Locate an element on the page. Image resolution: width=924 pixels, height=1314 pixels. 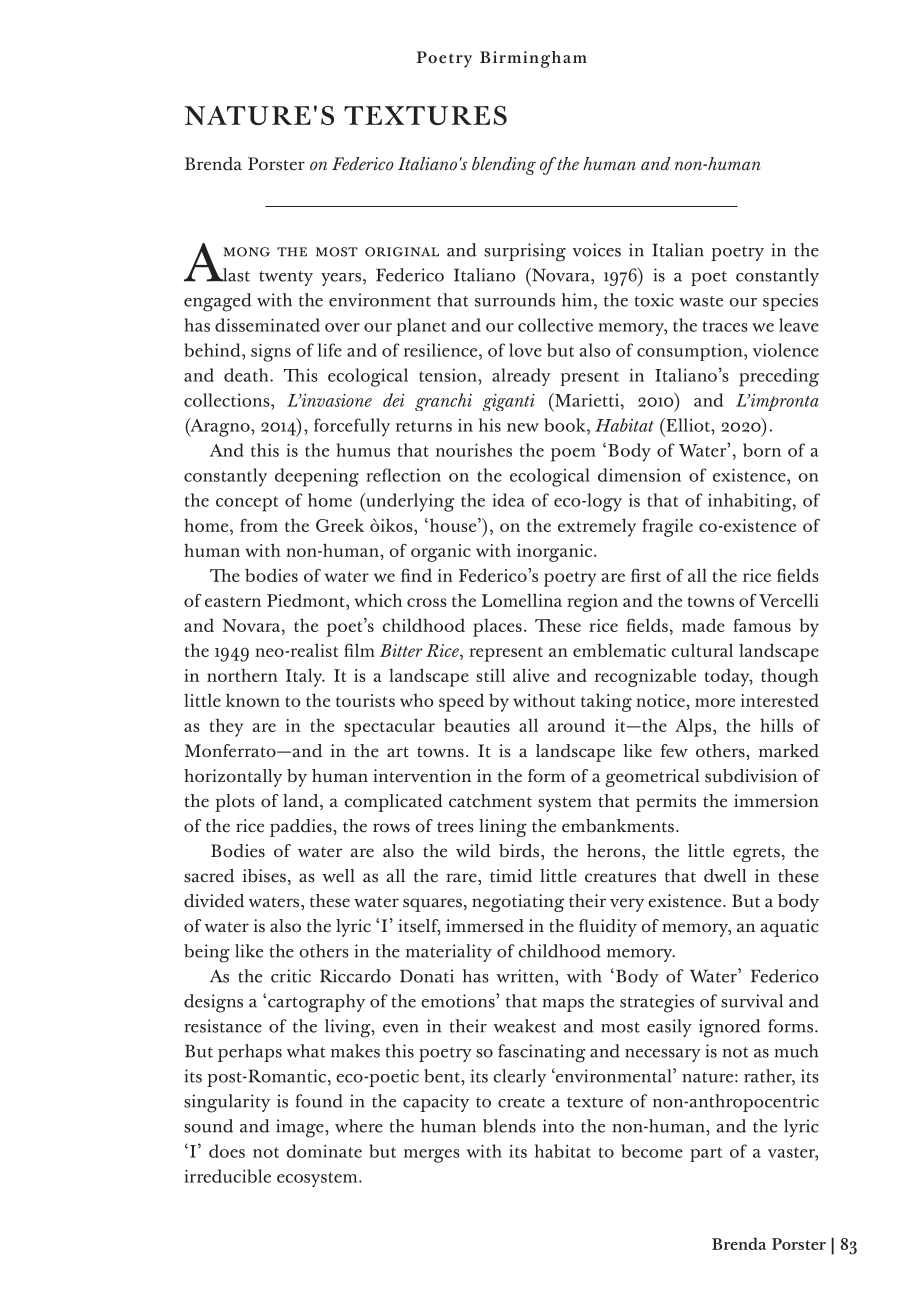
made is located at coordinates (703, 625).
